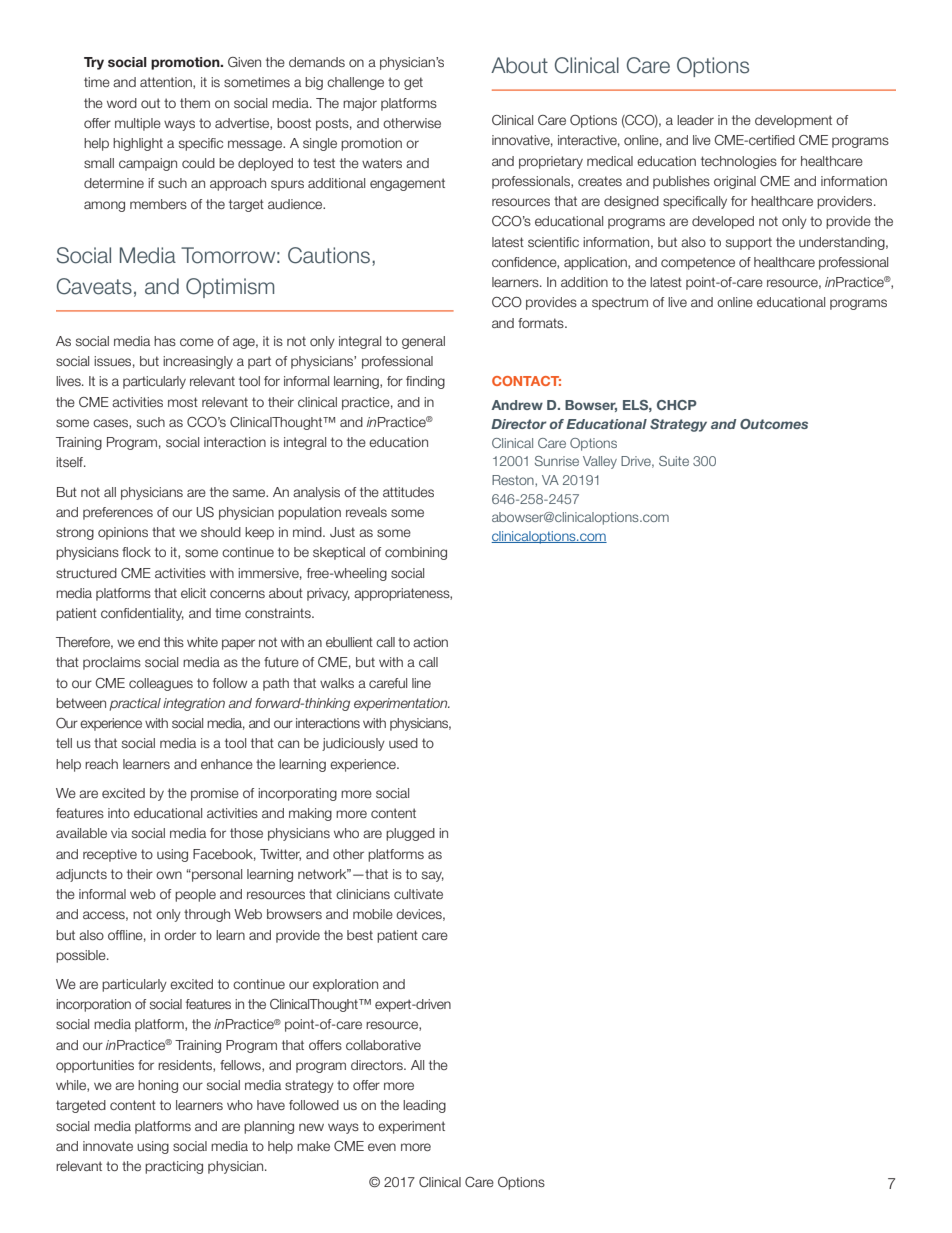 The height and width of the image is (1233, 952). I want to click on attention, so click(167, 83).
